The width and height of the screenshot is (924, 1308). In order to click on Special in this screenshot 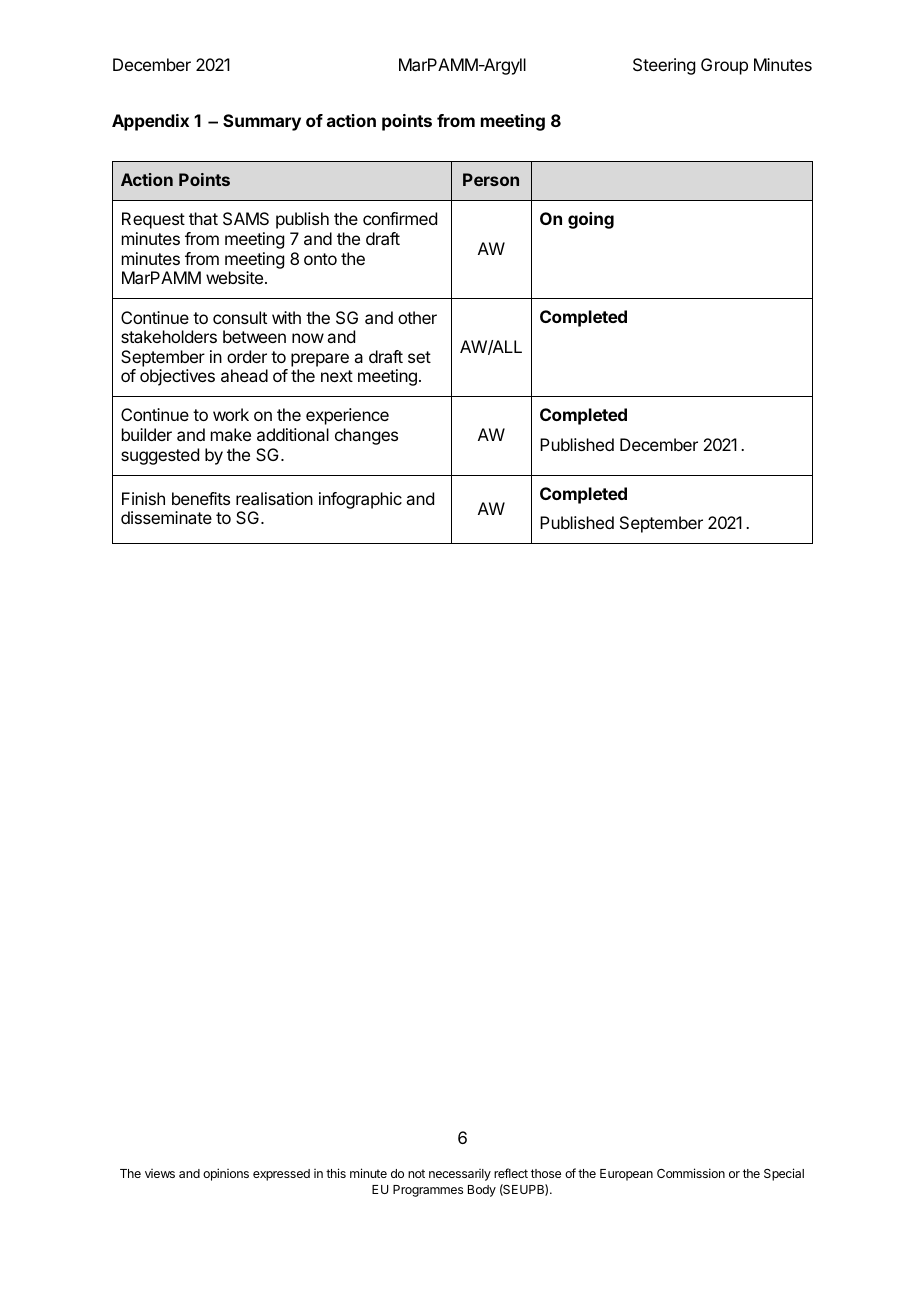, I will do `click(784, 1174)`.
